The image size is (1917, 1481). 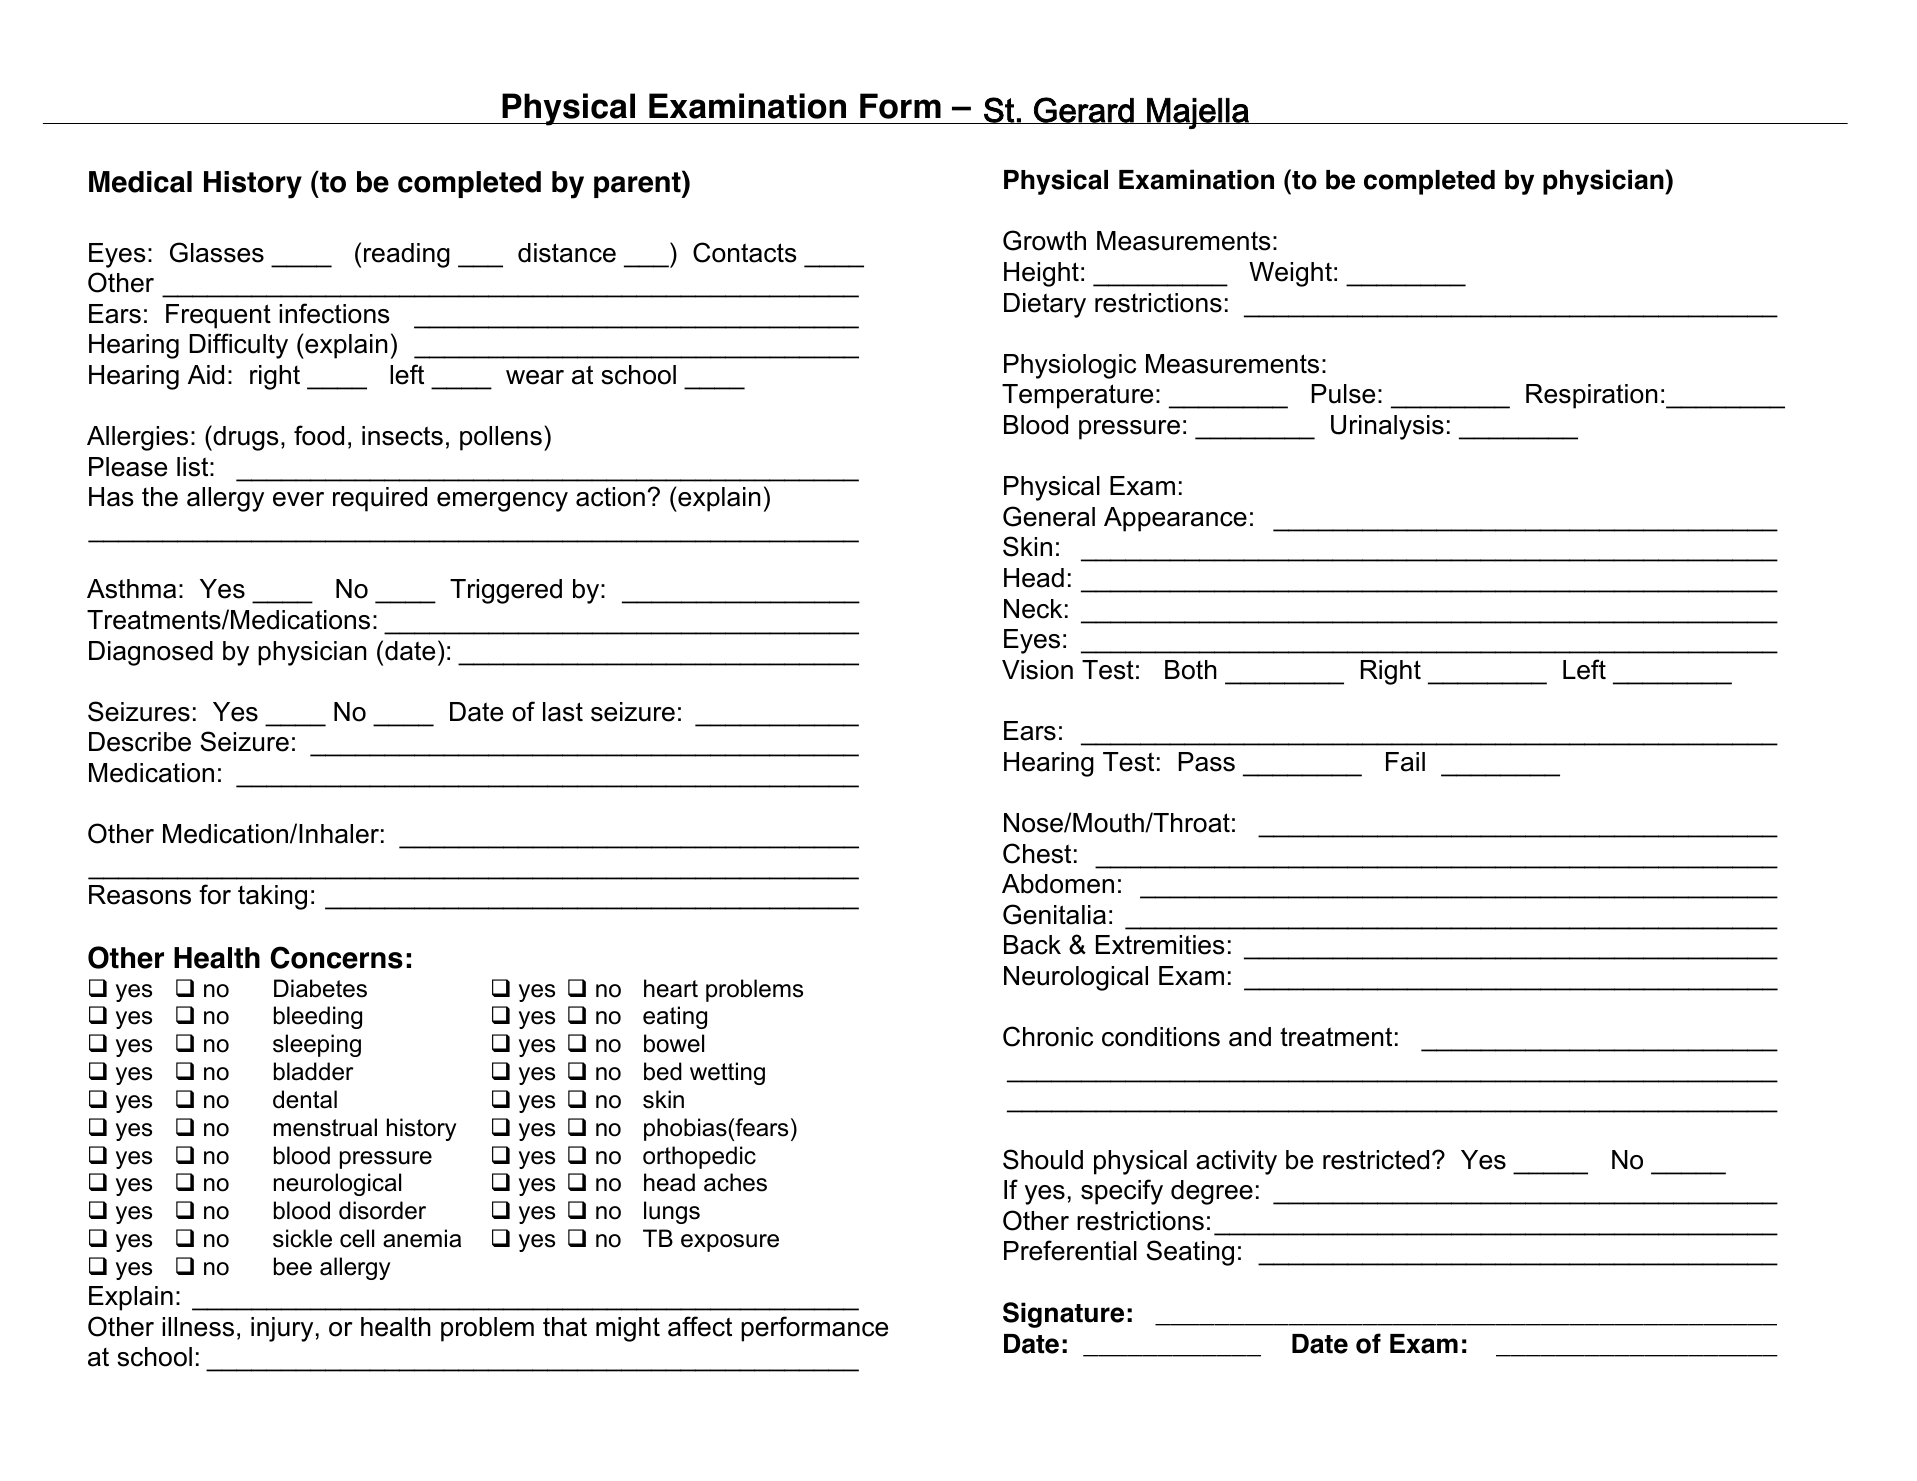 I want to click on bee, so click(x=293, y=1266).
